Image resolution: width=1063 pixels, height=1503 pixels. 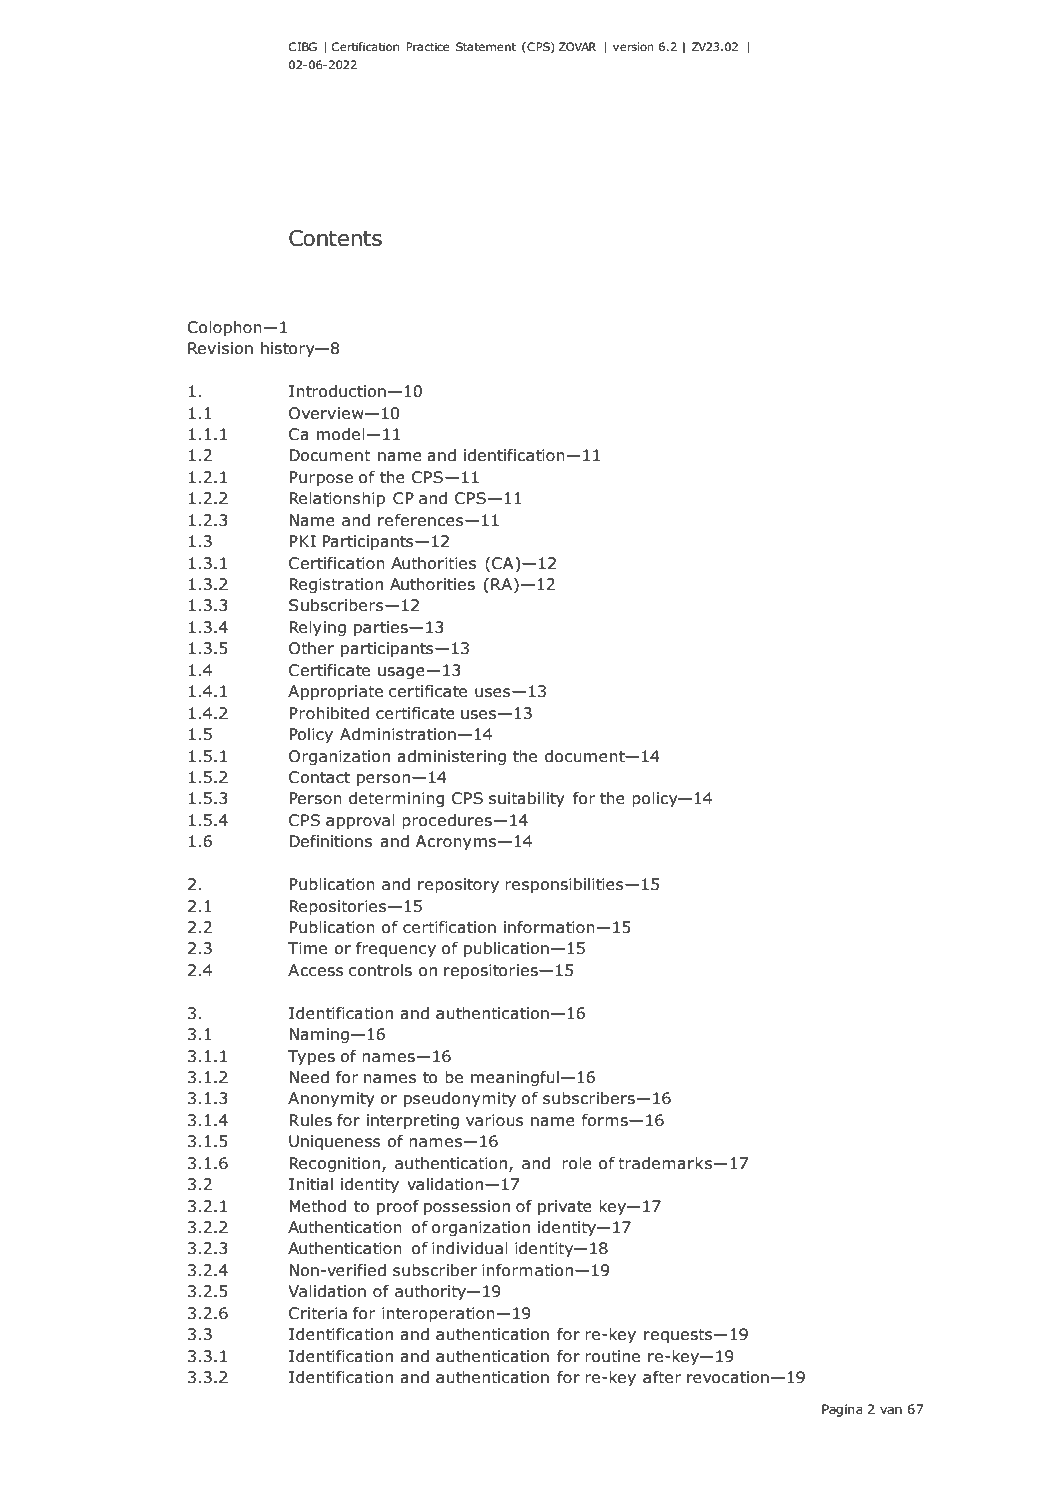 I want to click on Prohibited, so click(x=329, y=713).
